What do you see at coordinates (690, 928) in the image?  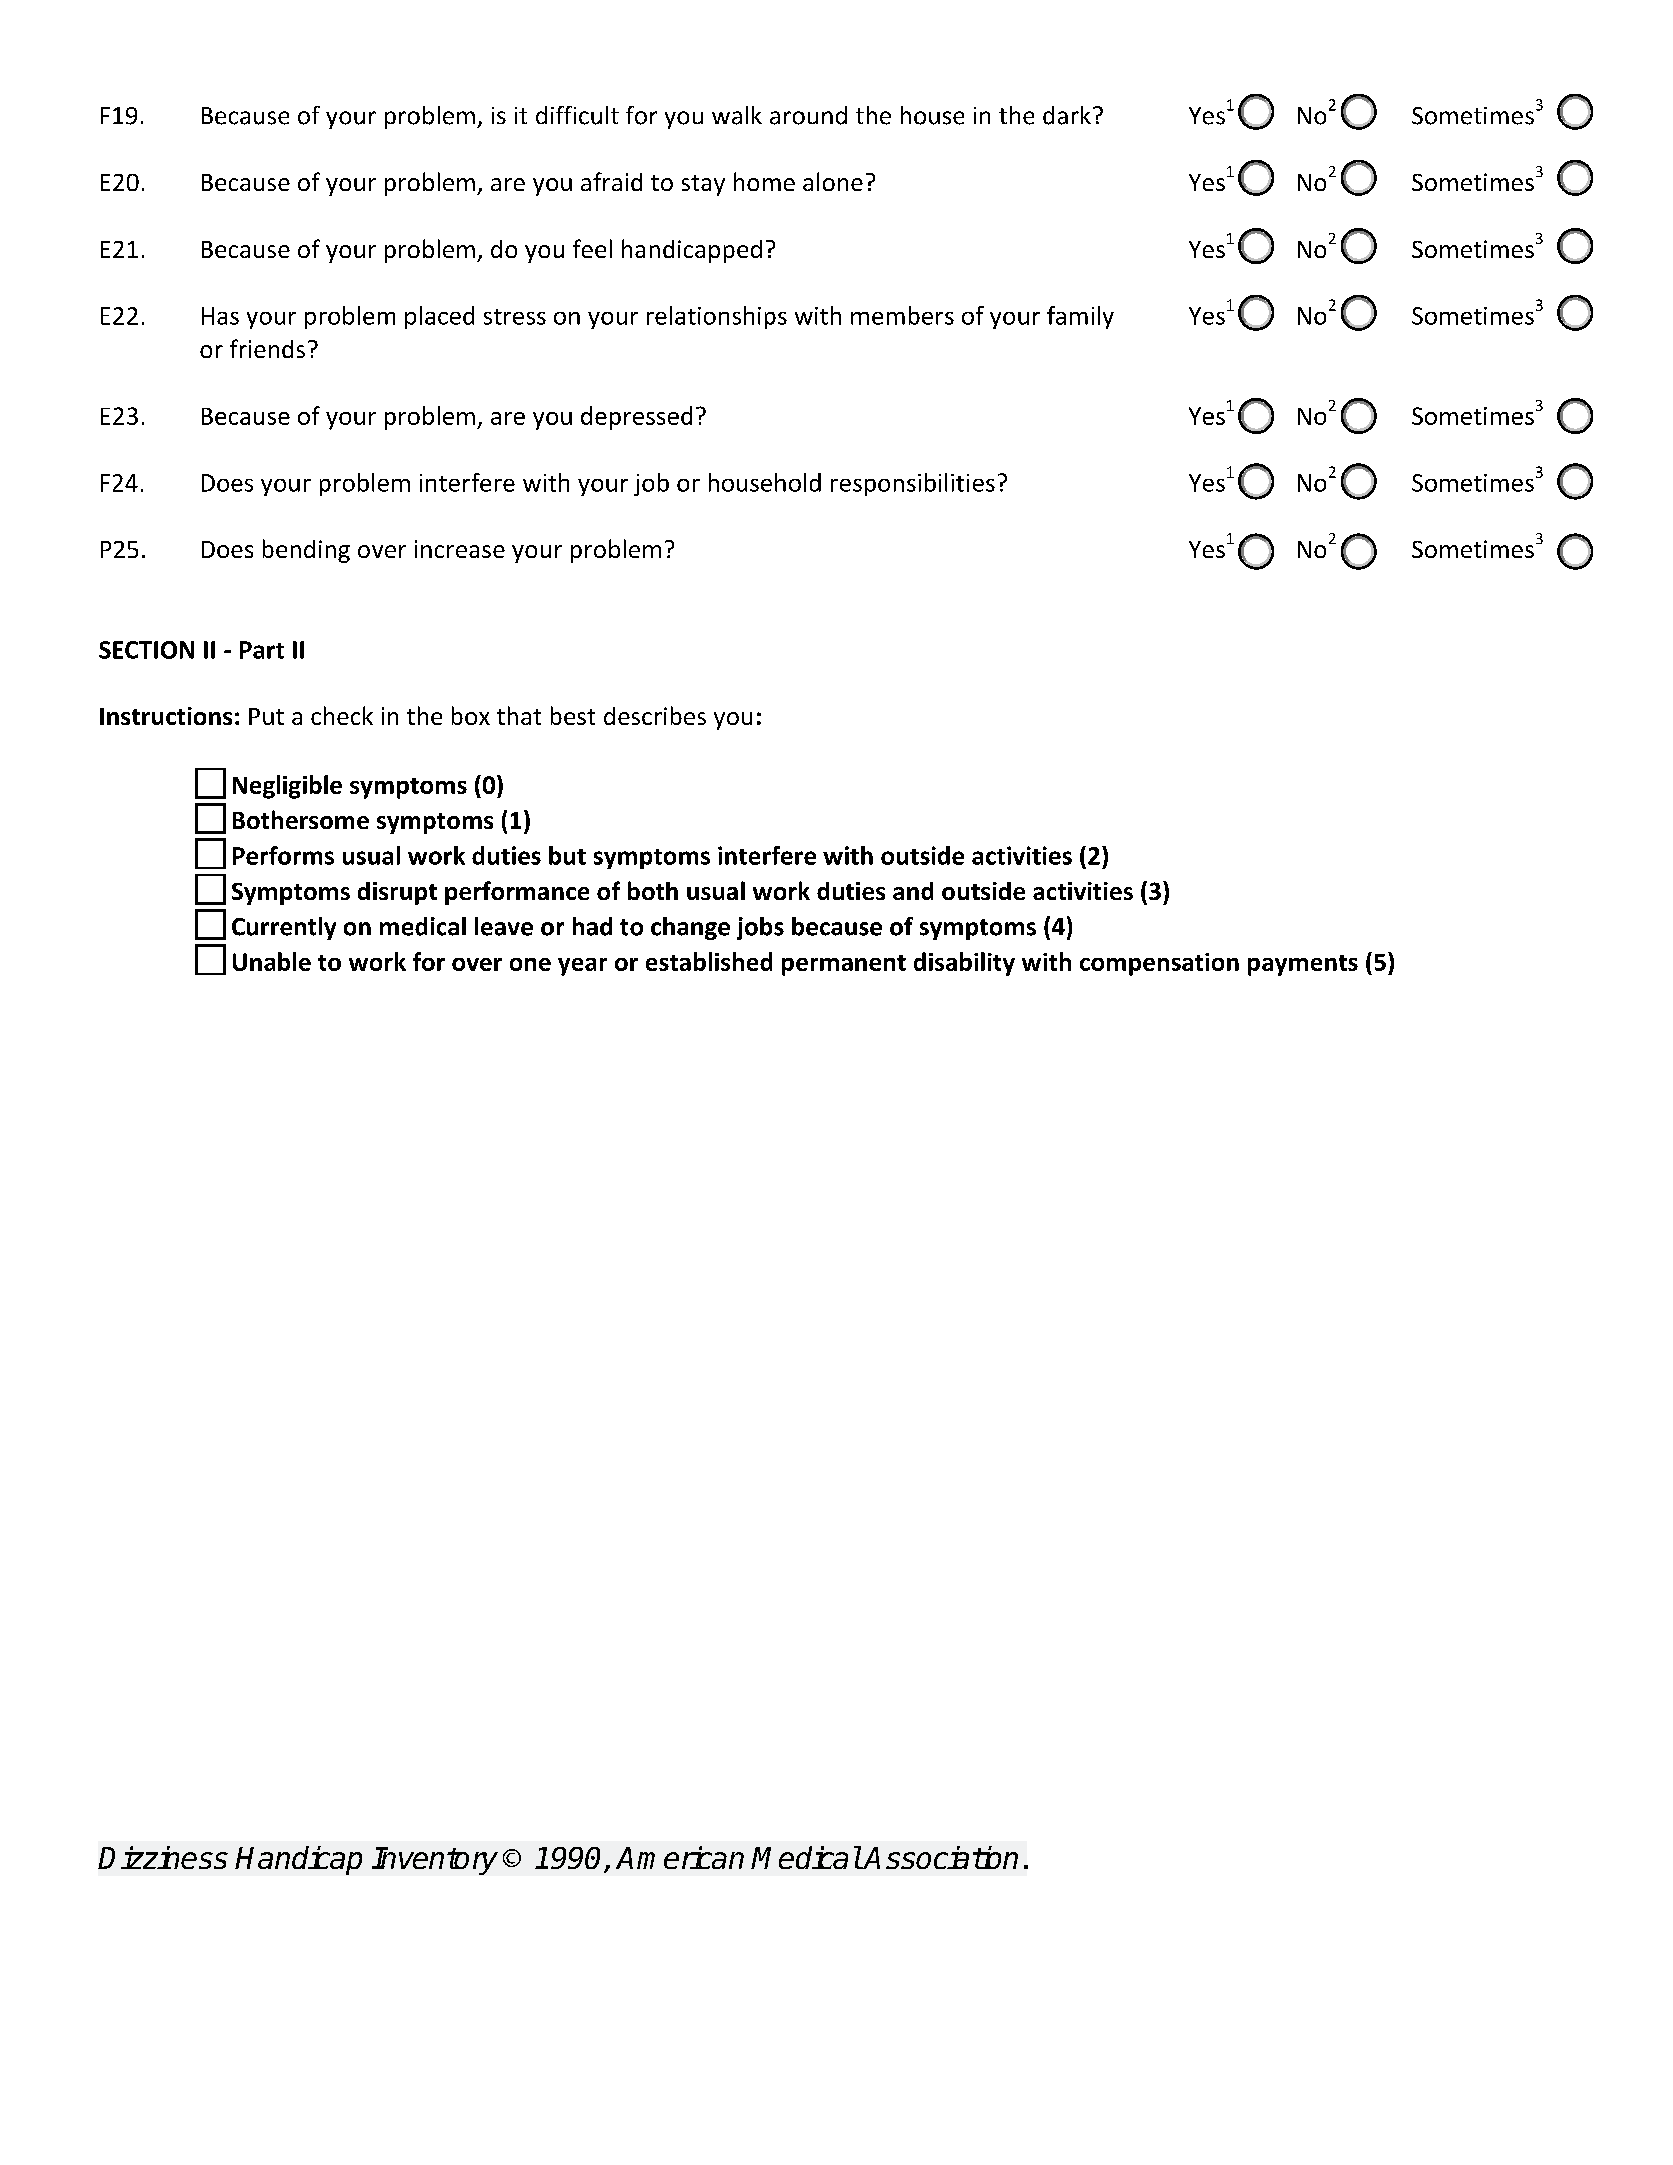 I see `change` at bounding box center [690, 928].
